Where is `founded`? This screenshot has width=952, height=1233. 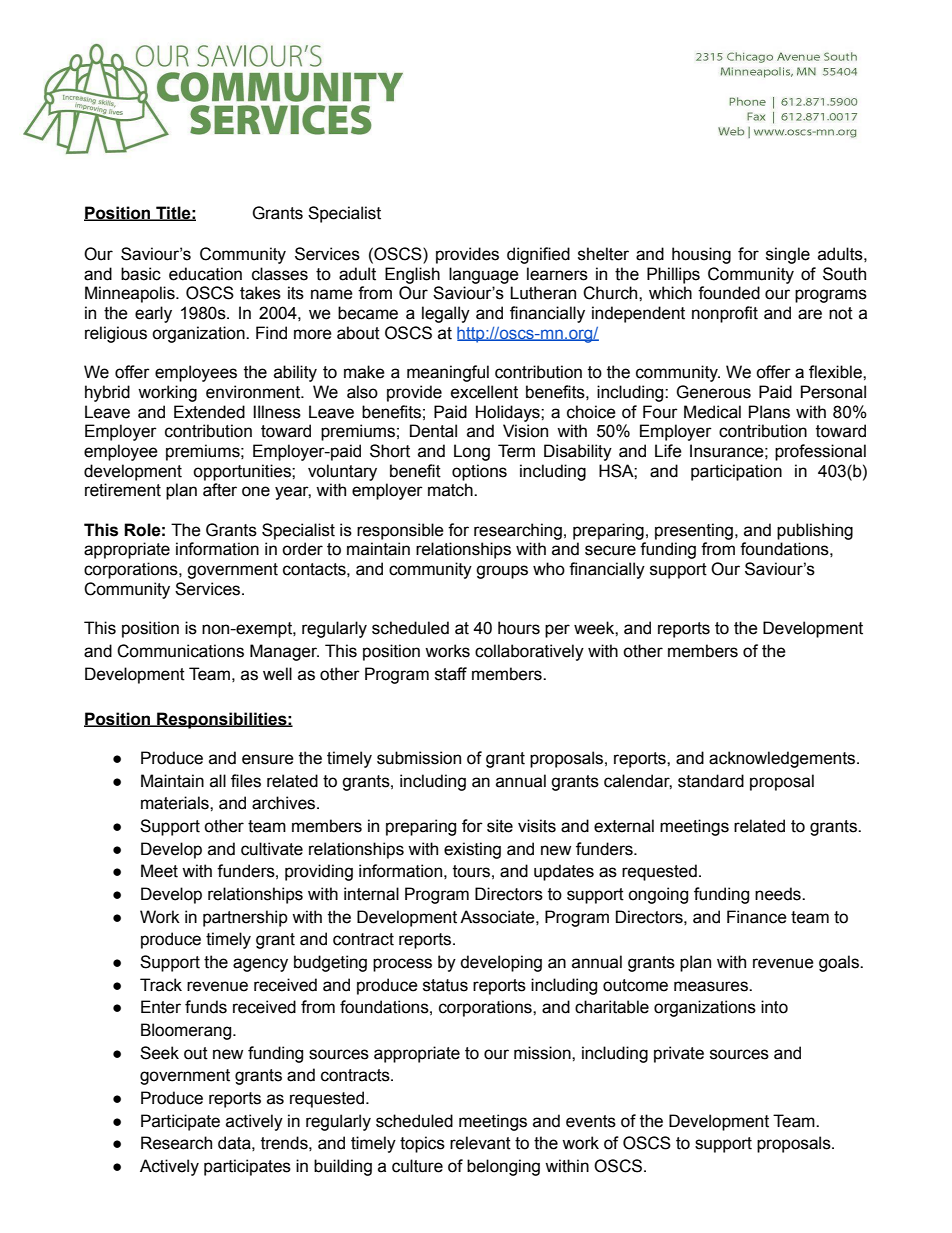 founded is located at coordinates (729, 293).
